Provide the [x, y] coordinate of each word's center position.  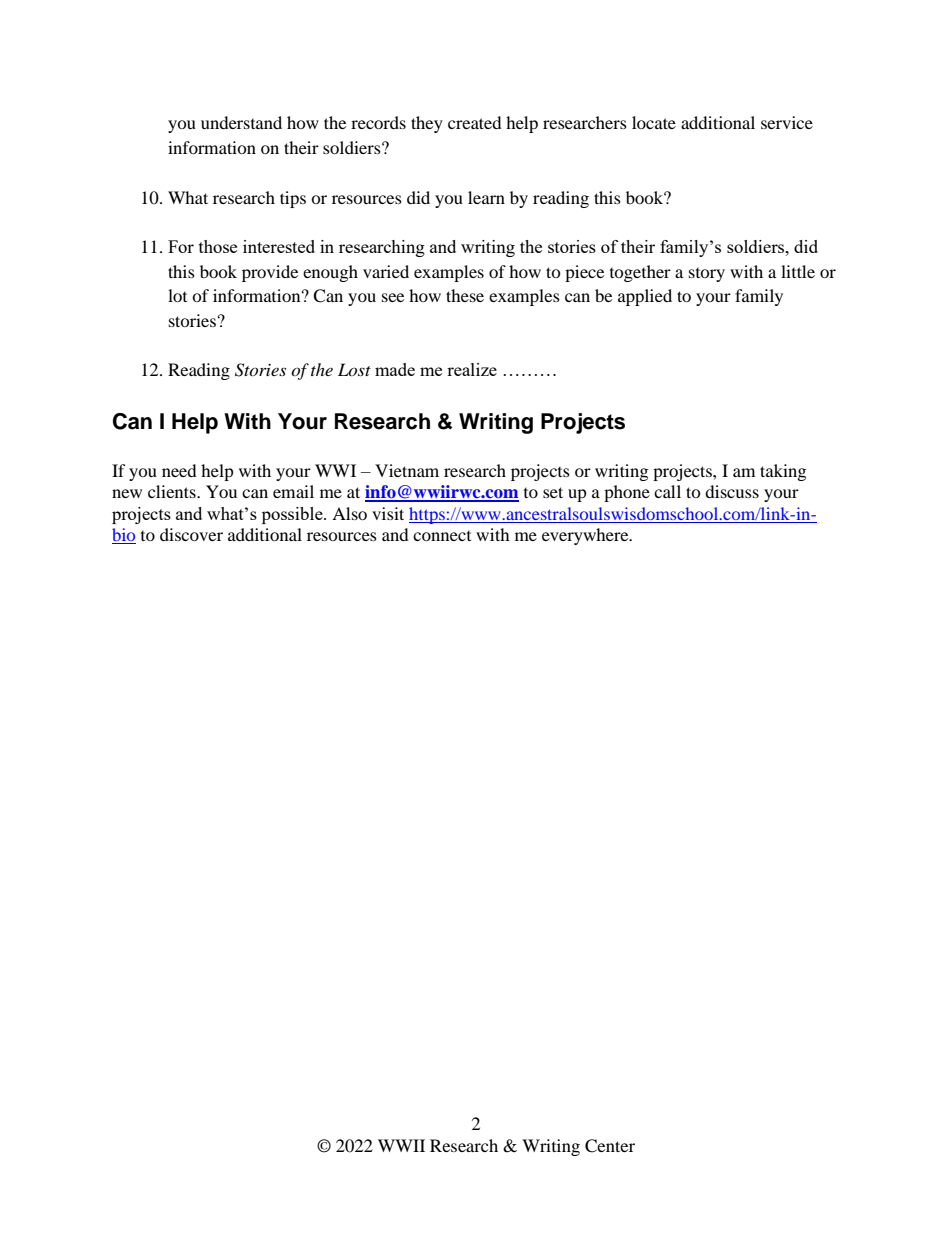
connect [442, 536]
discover [191, 534]
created [475, 122]
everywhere [586, 536]
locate [654, 122]
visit [388, 513]
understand [241, 122]
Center [610, 1146]
